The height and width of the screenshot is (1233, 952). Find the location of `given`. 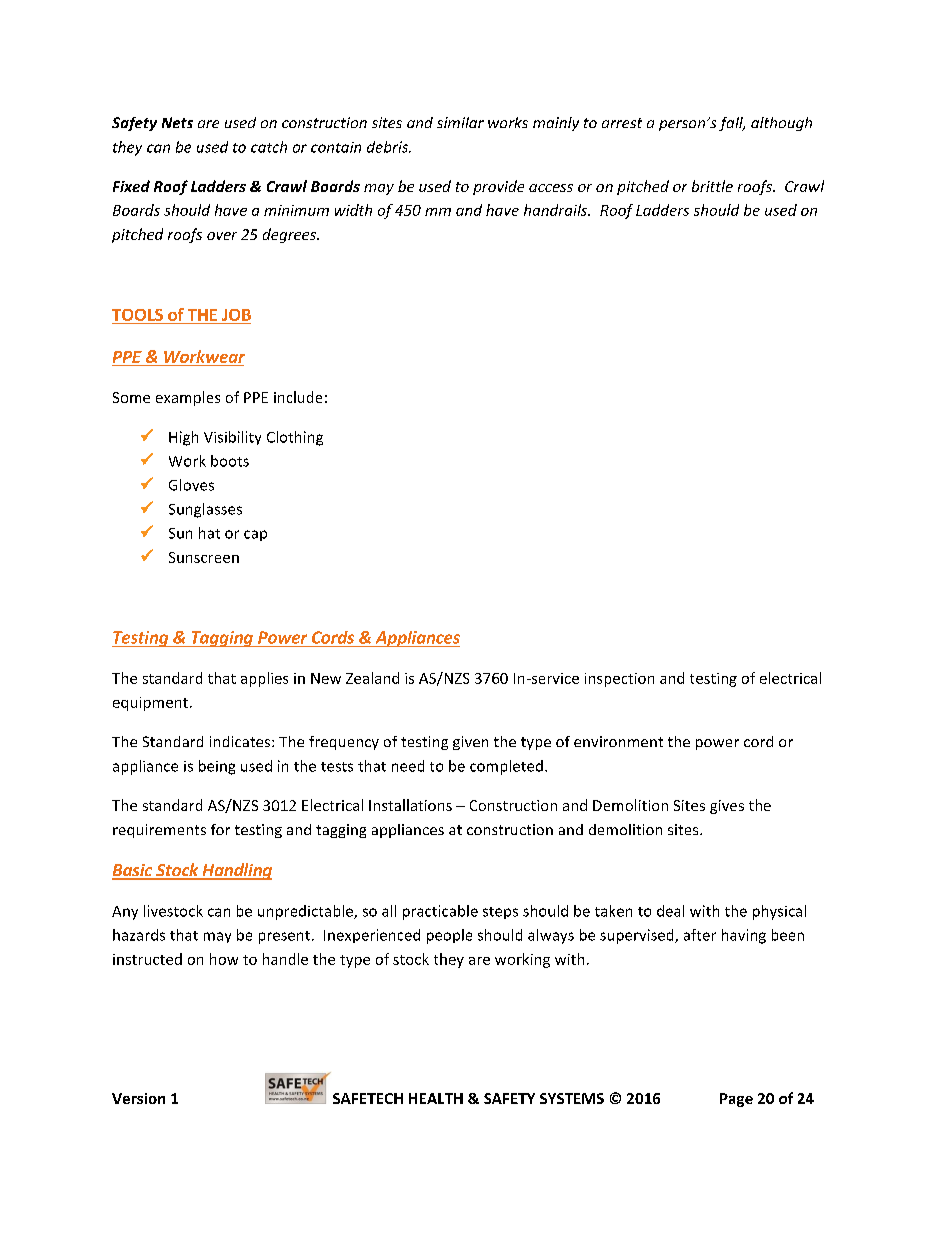

given is located at coordinates (470, 743).
